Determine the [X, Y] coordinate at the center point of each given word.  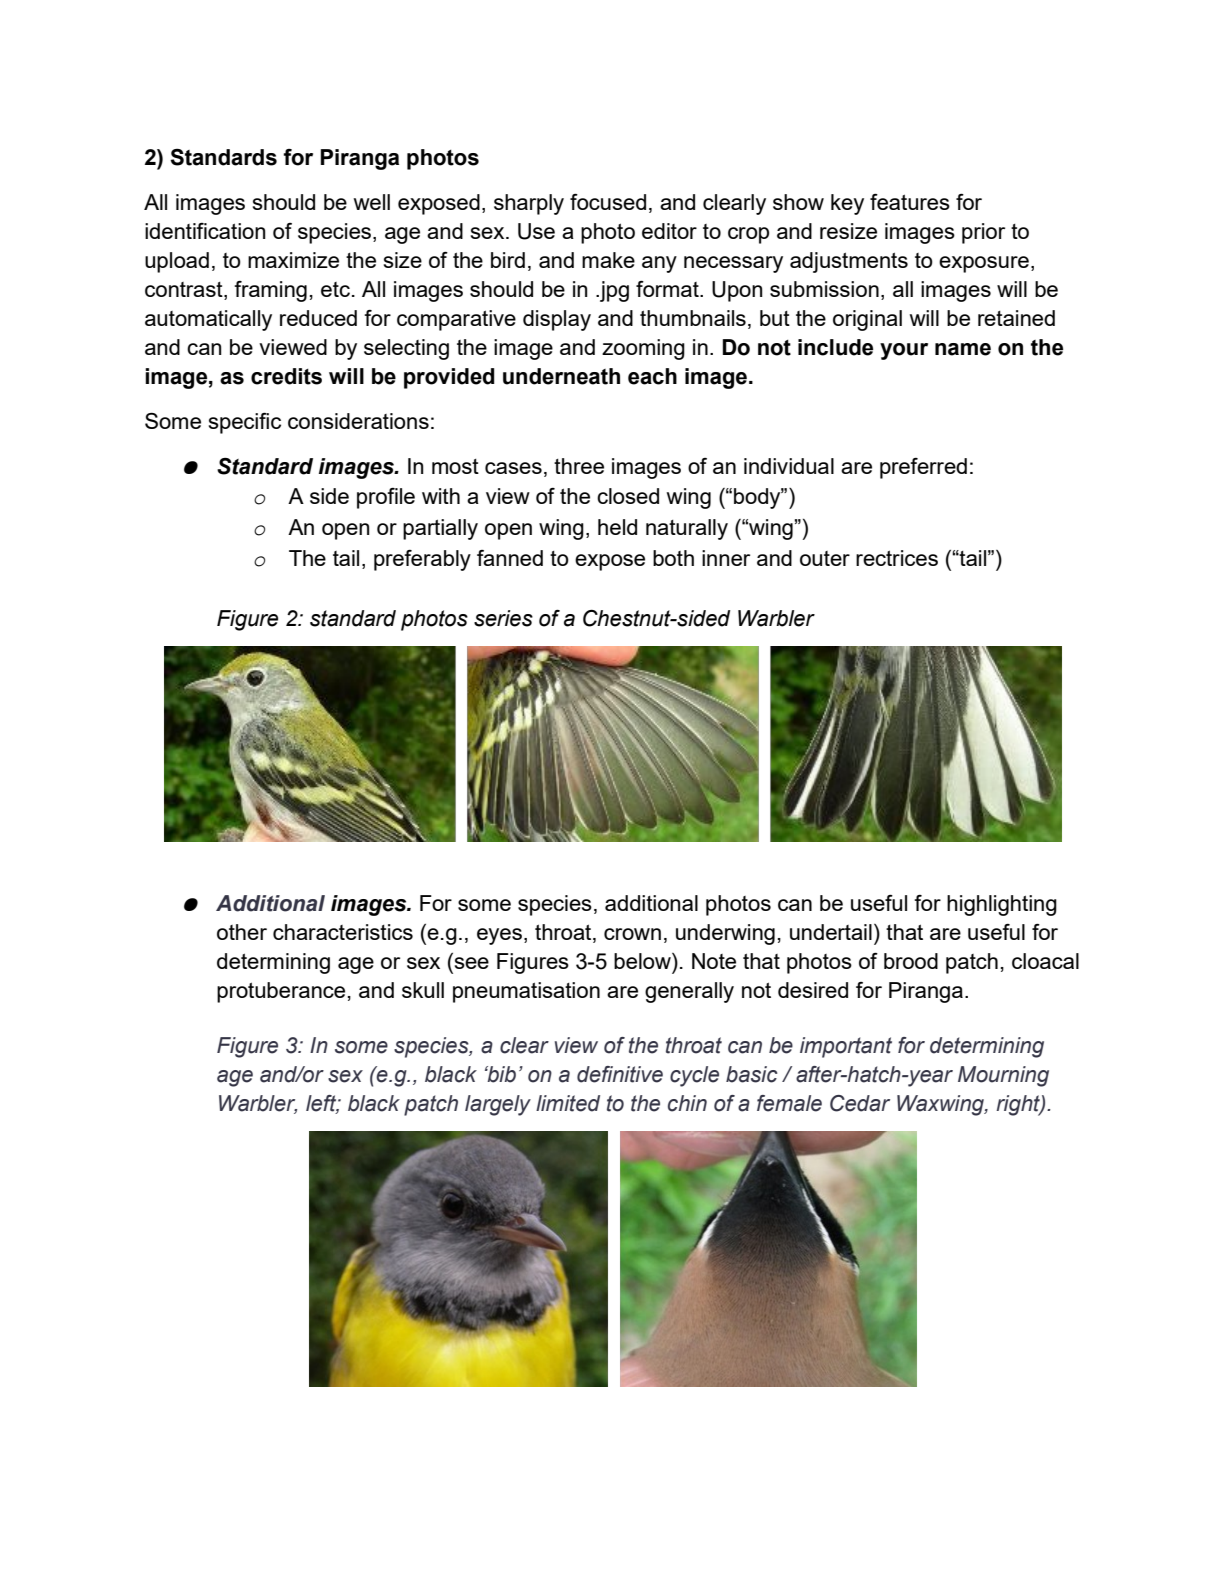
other [242, 932]
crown [632, 934]
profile [386, 498]
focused [608, 202]
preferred [923, 468]
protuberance [281, 992]
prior [983, 233]
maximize [293, 260]
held [617, 527]
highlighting [1002, 905]
